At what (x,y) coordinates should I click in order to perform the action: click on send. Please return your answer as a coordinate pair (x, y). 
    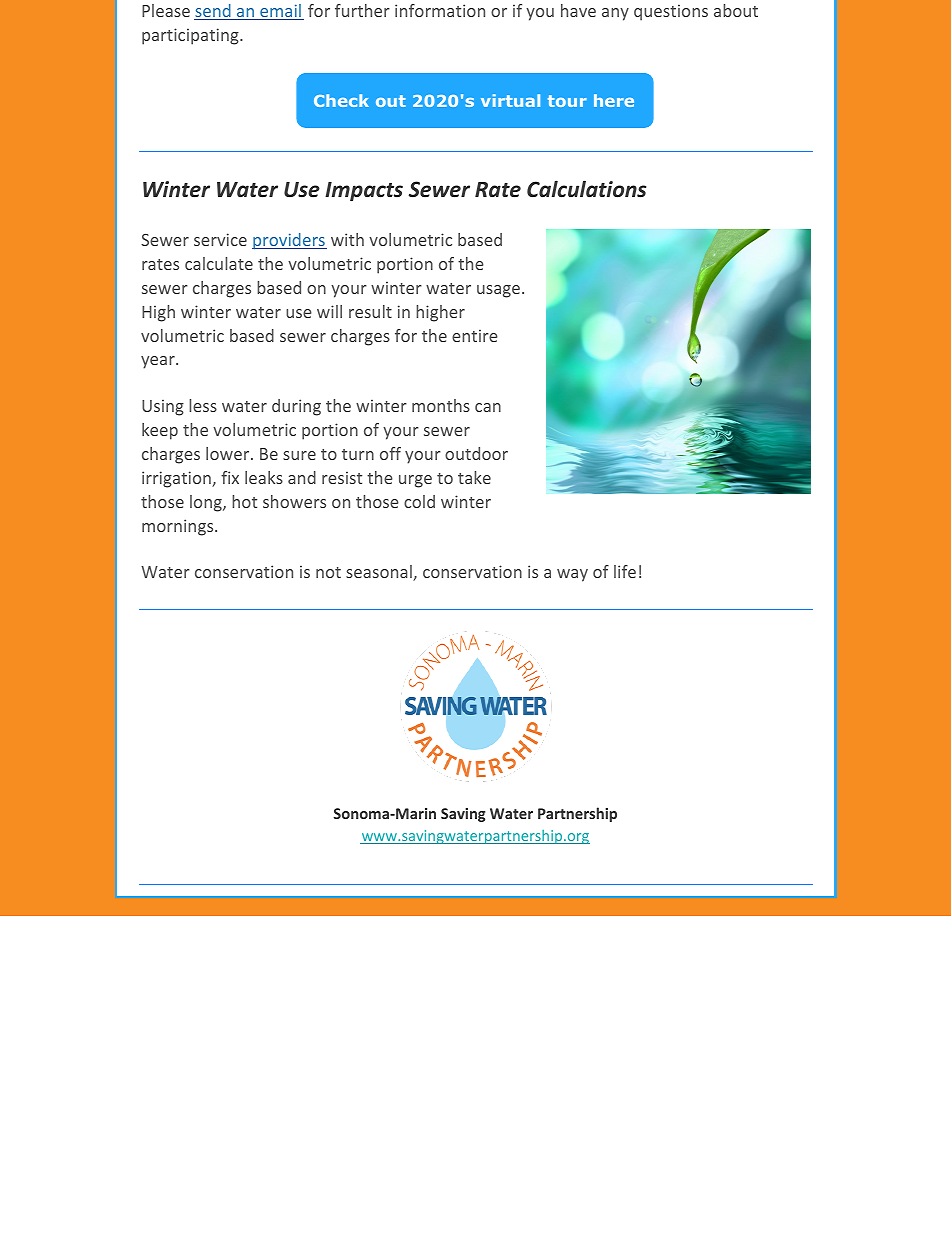
    Looking at the image, I should click on (213, 12).
